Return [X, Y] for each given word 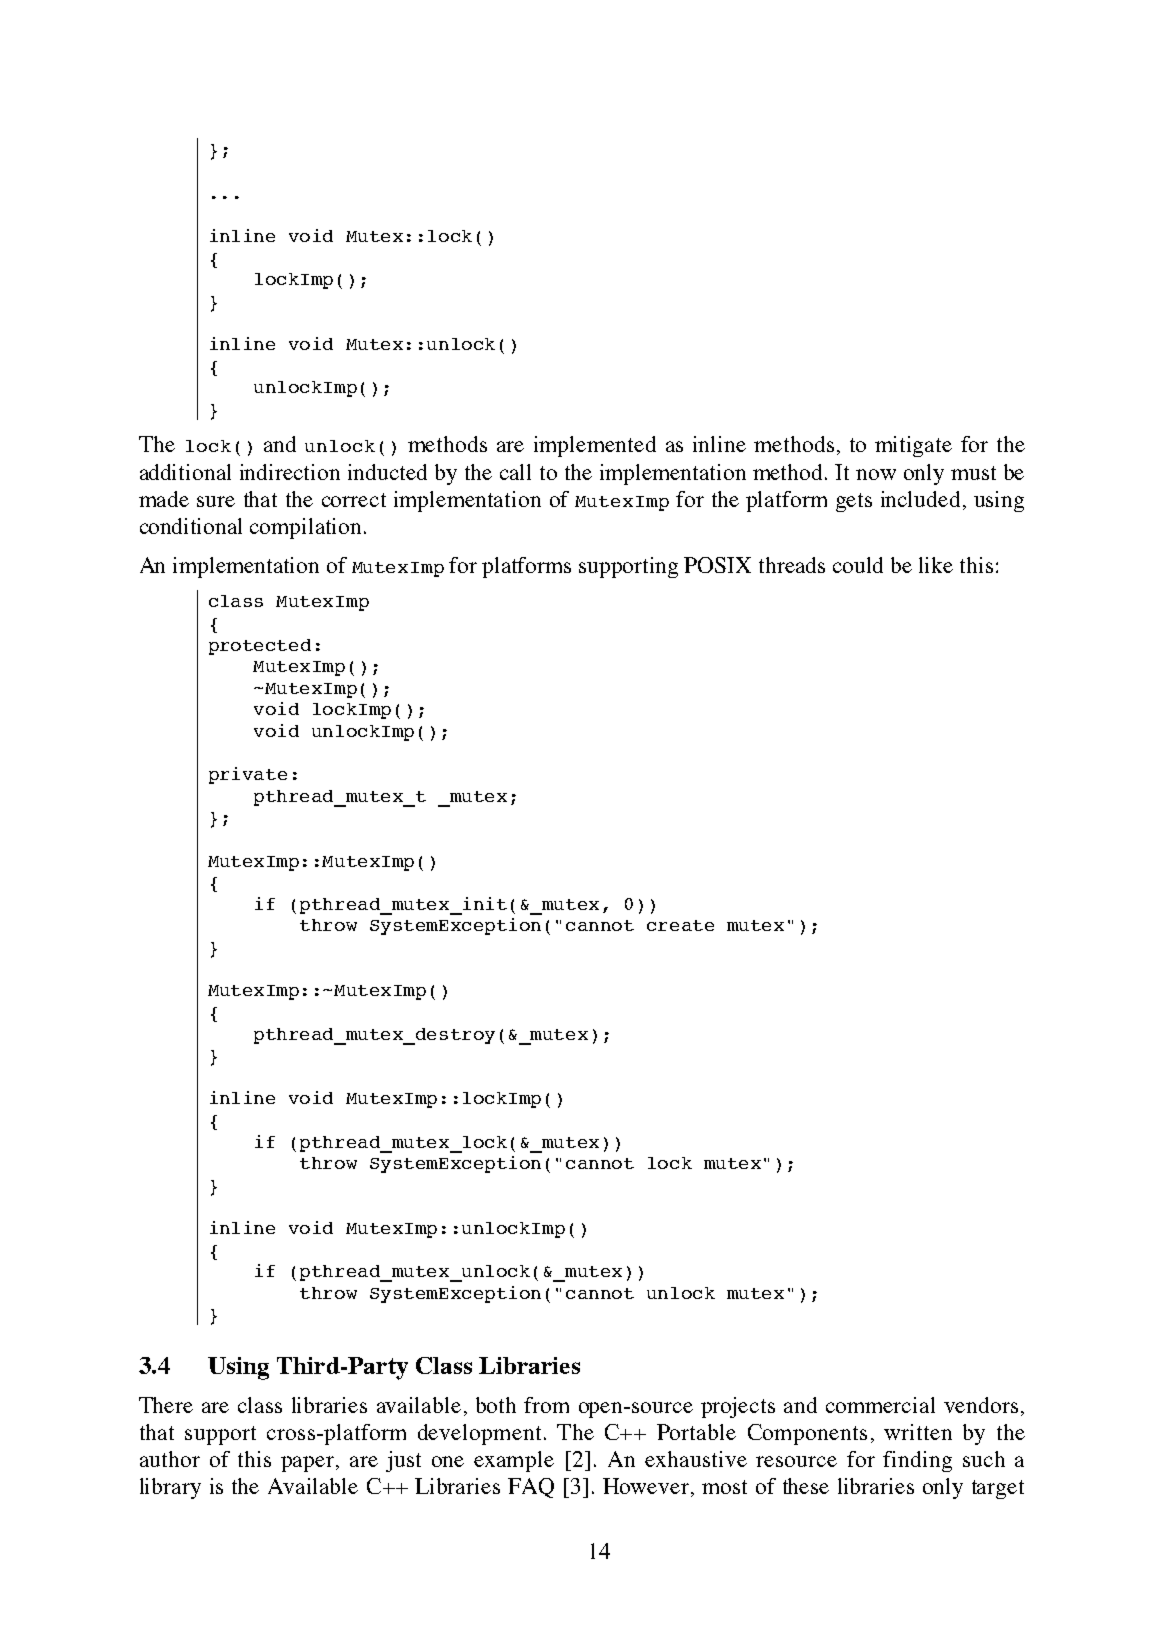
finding [917, 1461]
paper [309, 1464]
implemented [595, 446]
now [876, 474]
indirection [290, 472]
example [514, 1461]
